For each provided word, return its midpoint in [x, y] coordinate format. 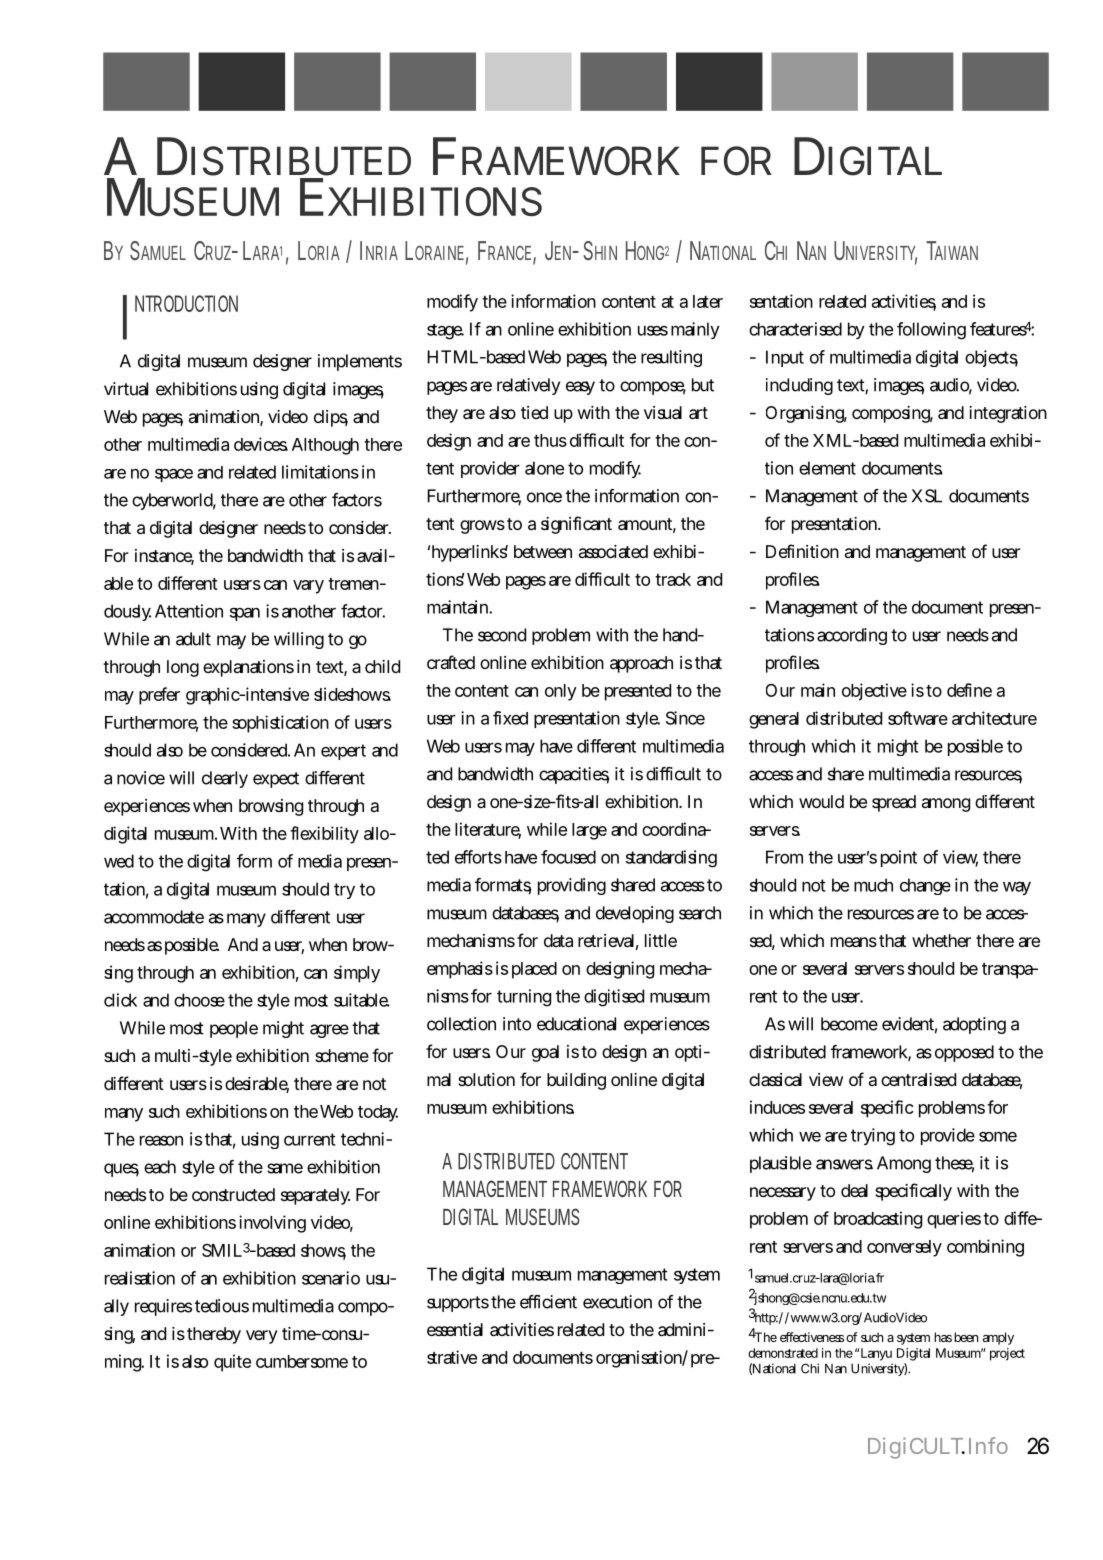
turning [524, 998]
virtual [126, 389]
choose [199, 1000]
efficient [548, 1302]
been [966, 1337]
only [561, 692]
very [262, 1337]
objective [874, 692]
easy [580, 388]
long [183, 668]
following [931, 331]
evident [909, 1025]
